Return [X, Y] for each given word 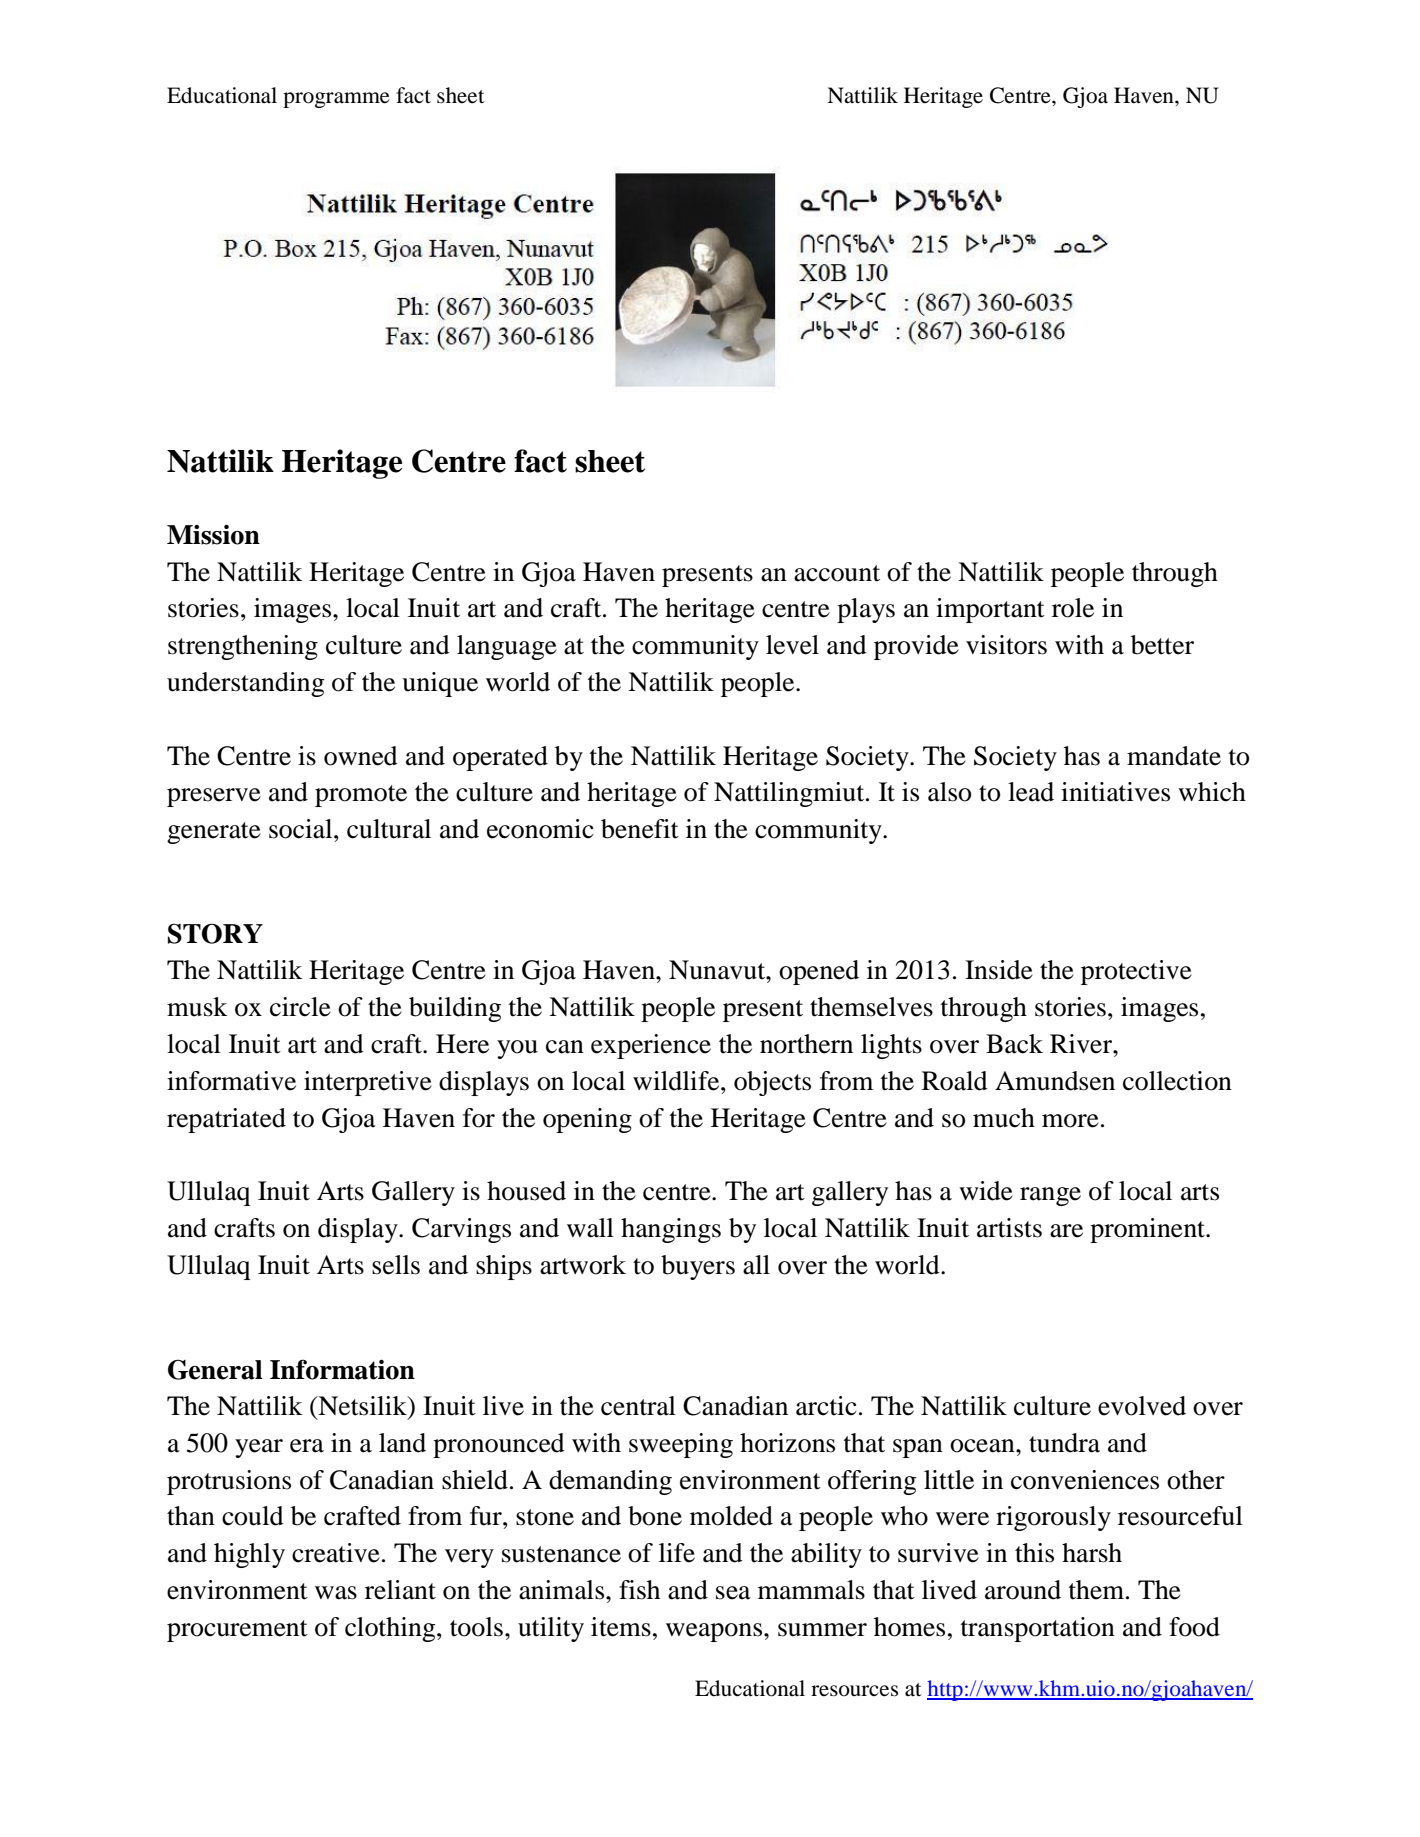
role [1073, 608]
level [792, 645]
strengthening [243, 647]
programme [336, 100]
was [336, 1593]
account [837, 573]
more [1070, 1121]
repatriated [226, 1120]
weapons [715, 1632]
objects [772, 1083]
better [1162, 645]
